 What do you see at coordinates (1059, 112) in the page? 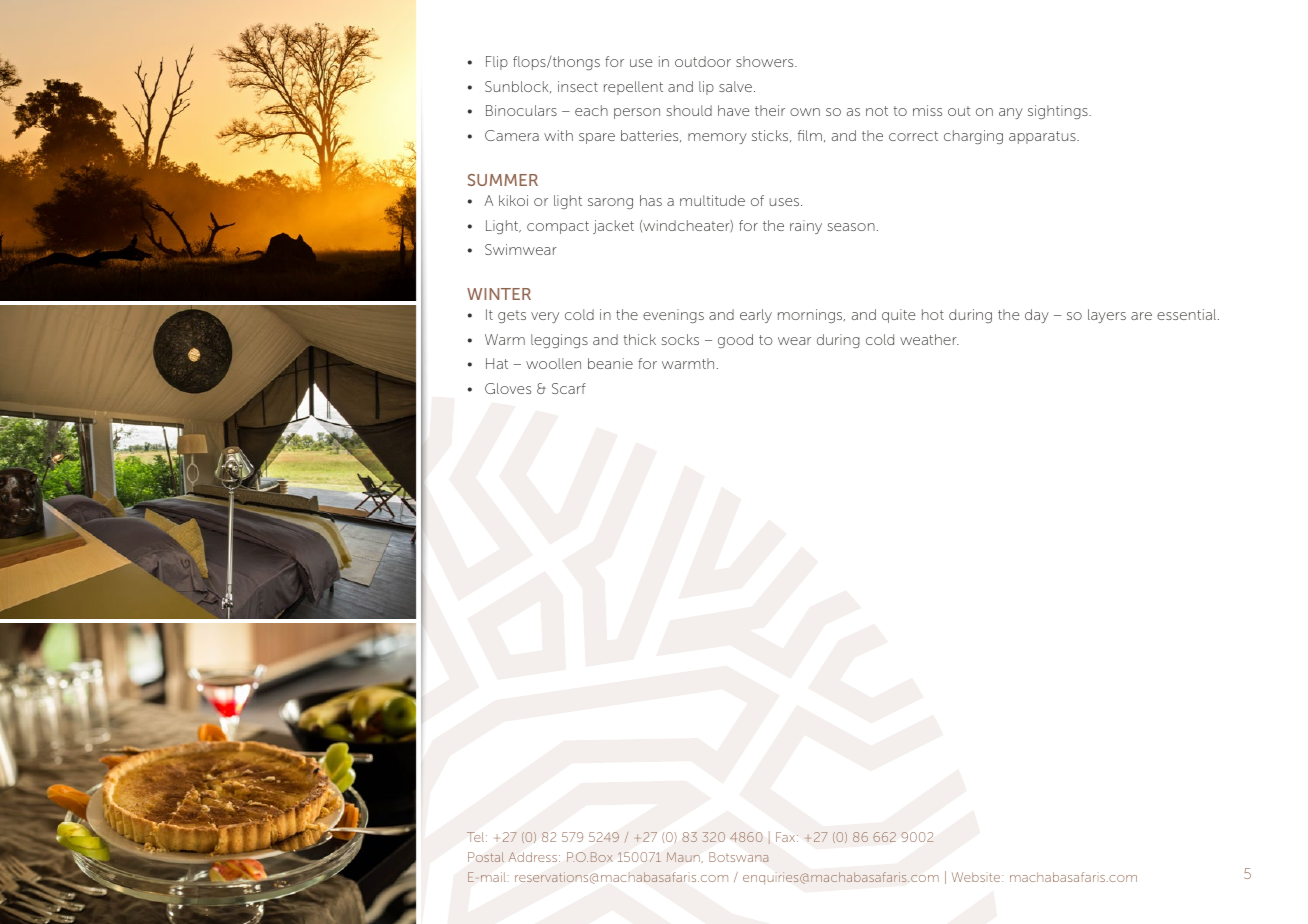
I see `sightings` at bounding box center [1059, 112].
